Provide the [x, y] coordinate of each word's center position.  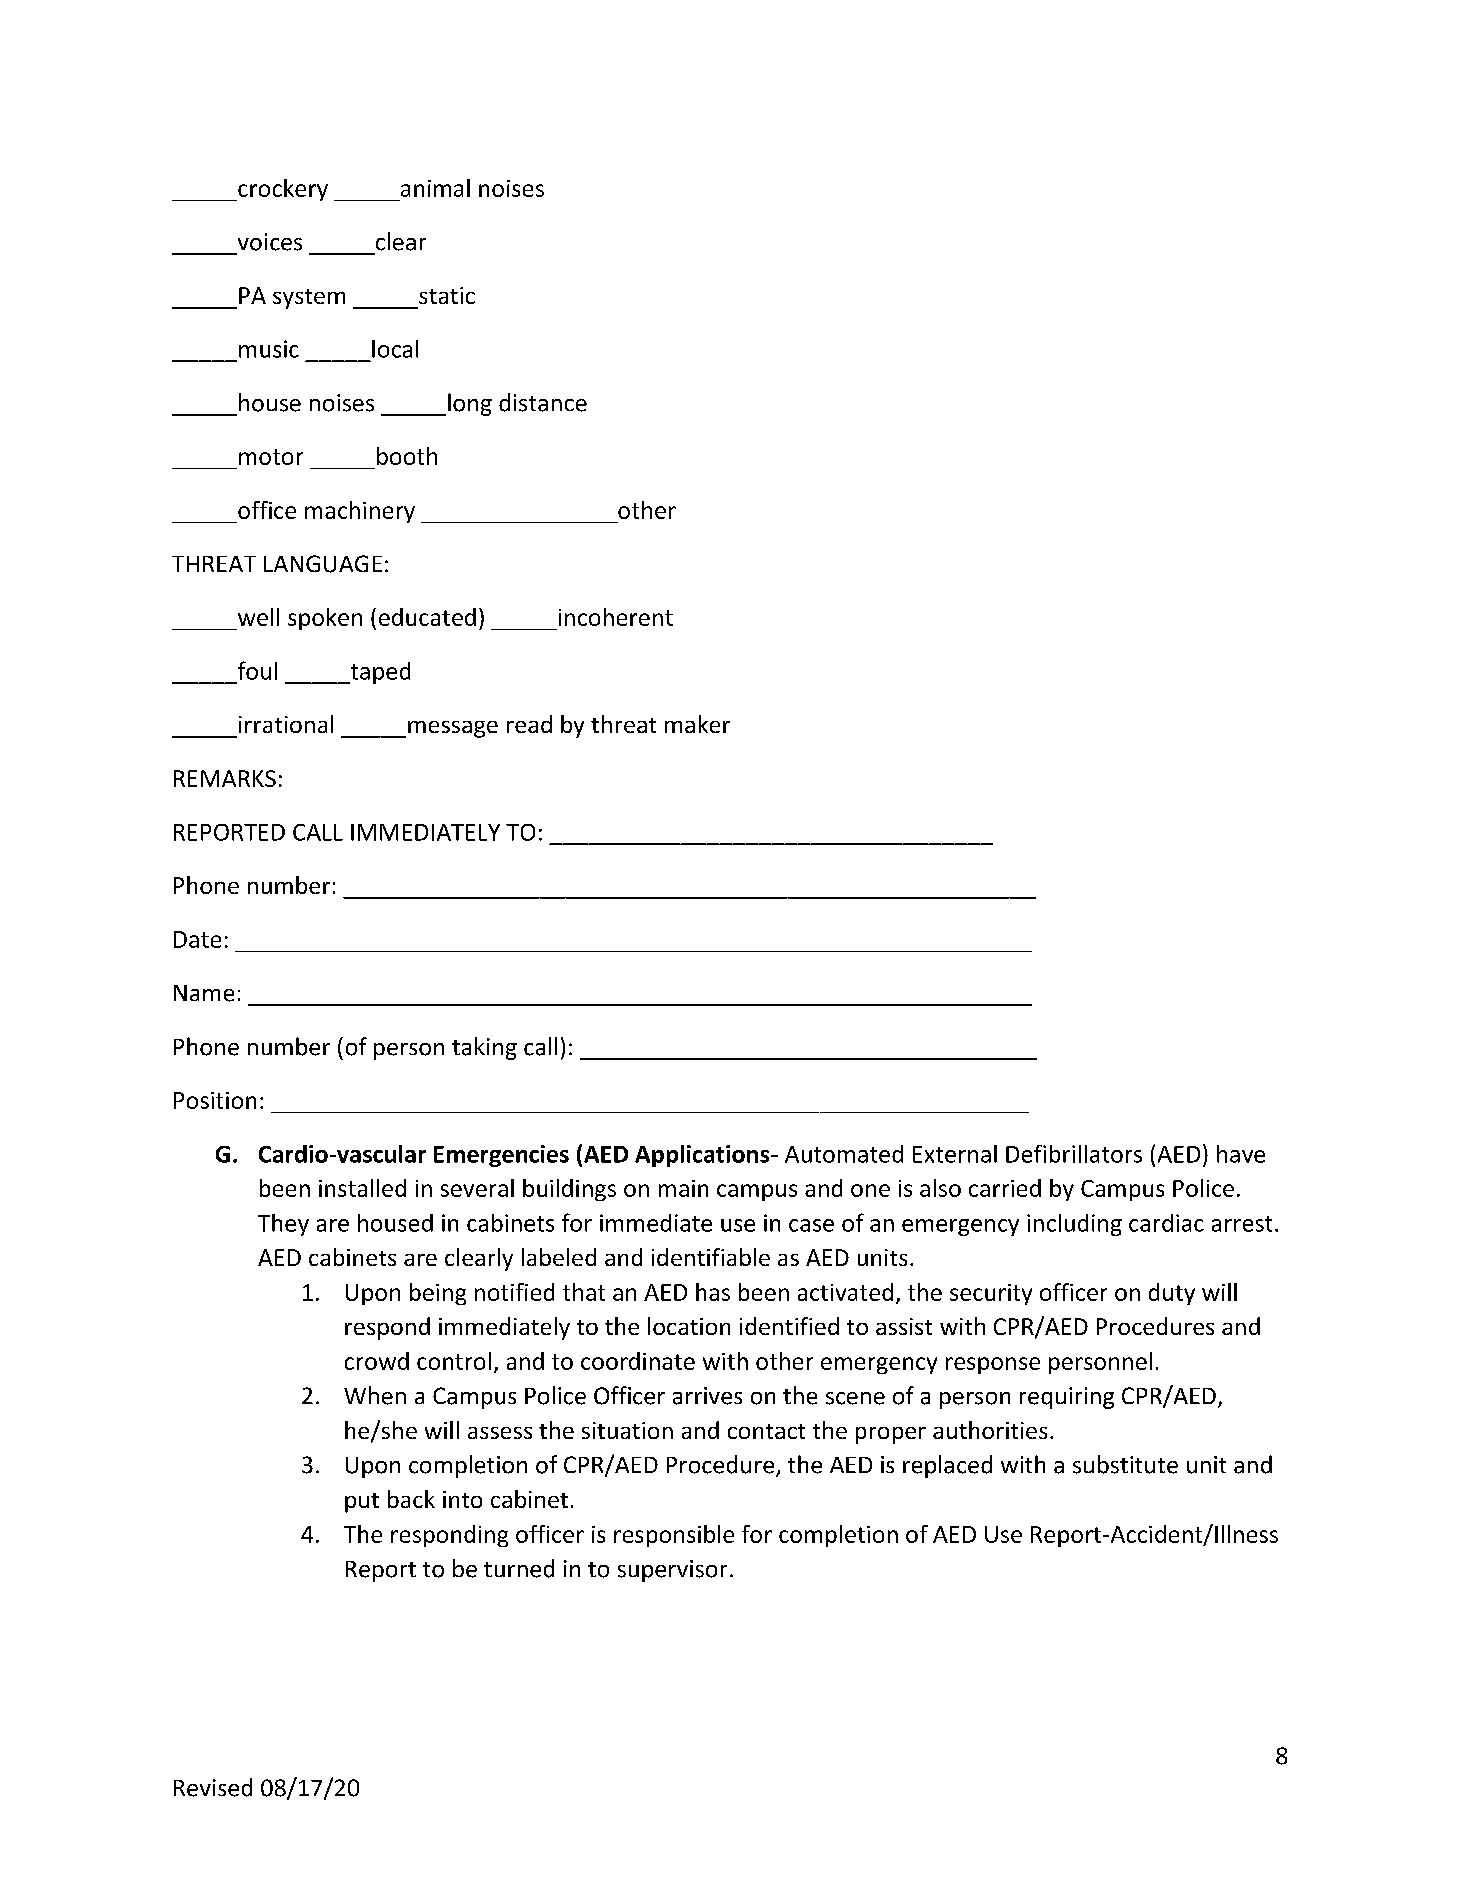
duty [1172, 1294]
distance [543, 402]
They [283, 1225]
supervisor [672, 1571]
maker [697, 724]
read [529, 724]
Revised [213, 1787]
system [309, 299]
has [713, 1292]
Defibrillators [1074, 1154]
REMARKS [225, 778]
